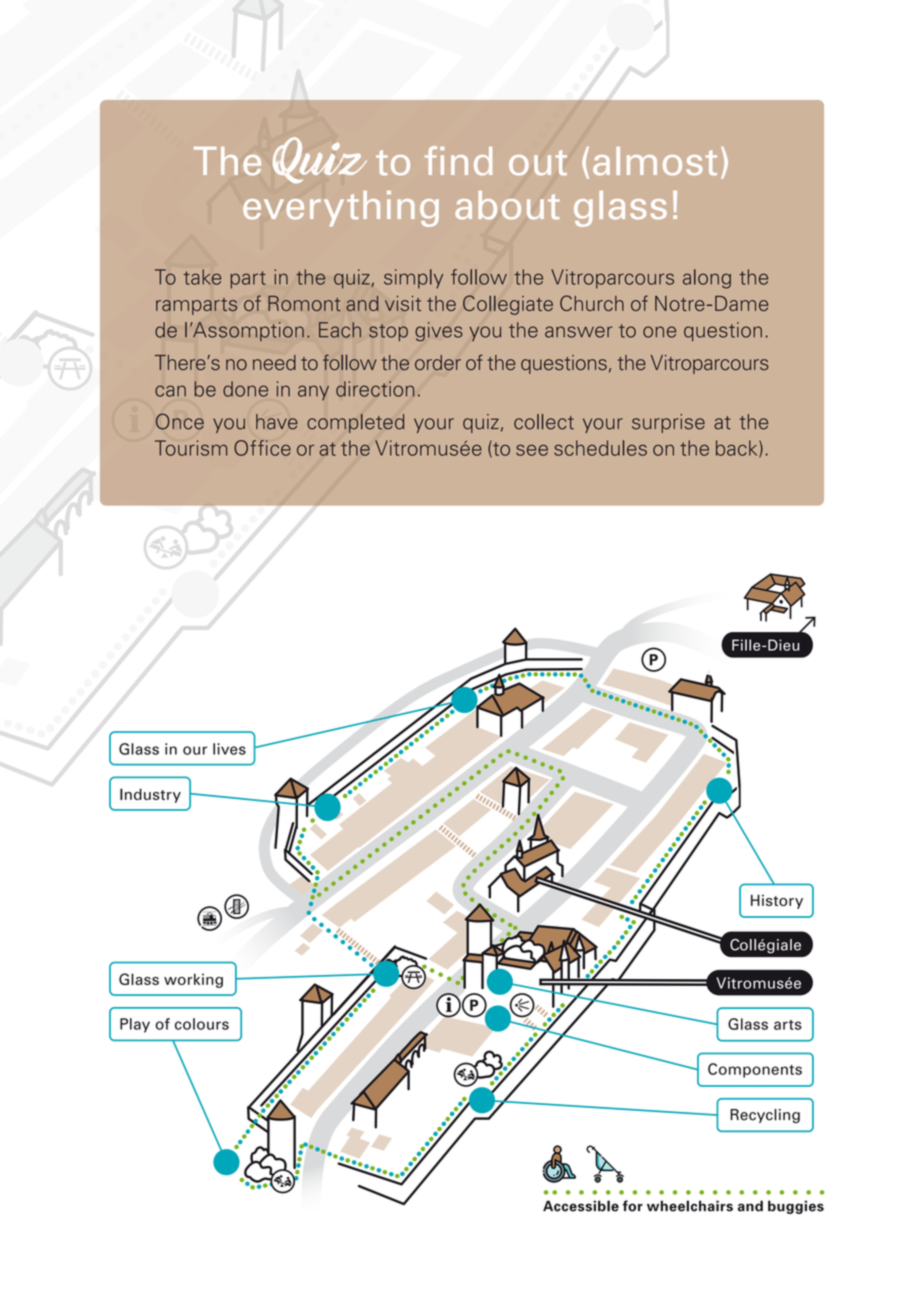 The height and width of the screenshot is (1311, 924). I want to click on take, so click(202, 277).
